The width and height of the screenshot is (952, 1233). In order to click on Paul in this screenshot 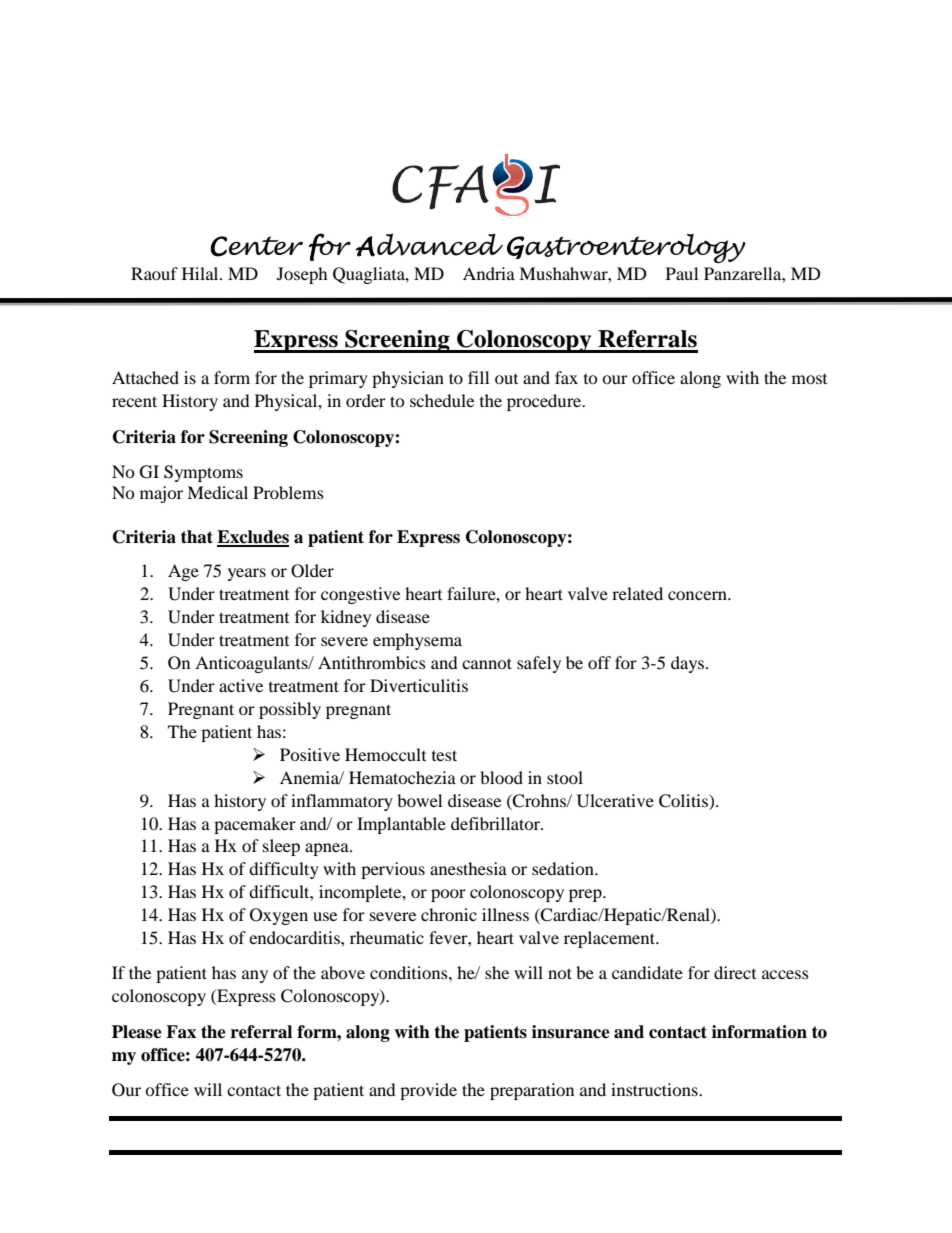, I will do `click(682, 273)`.
